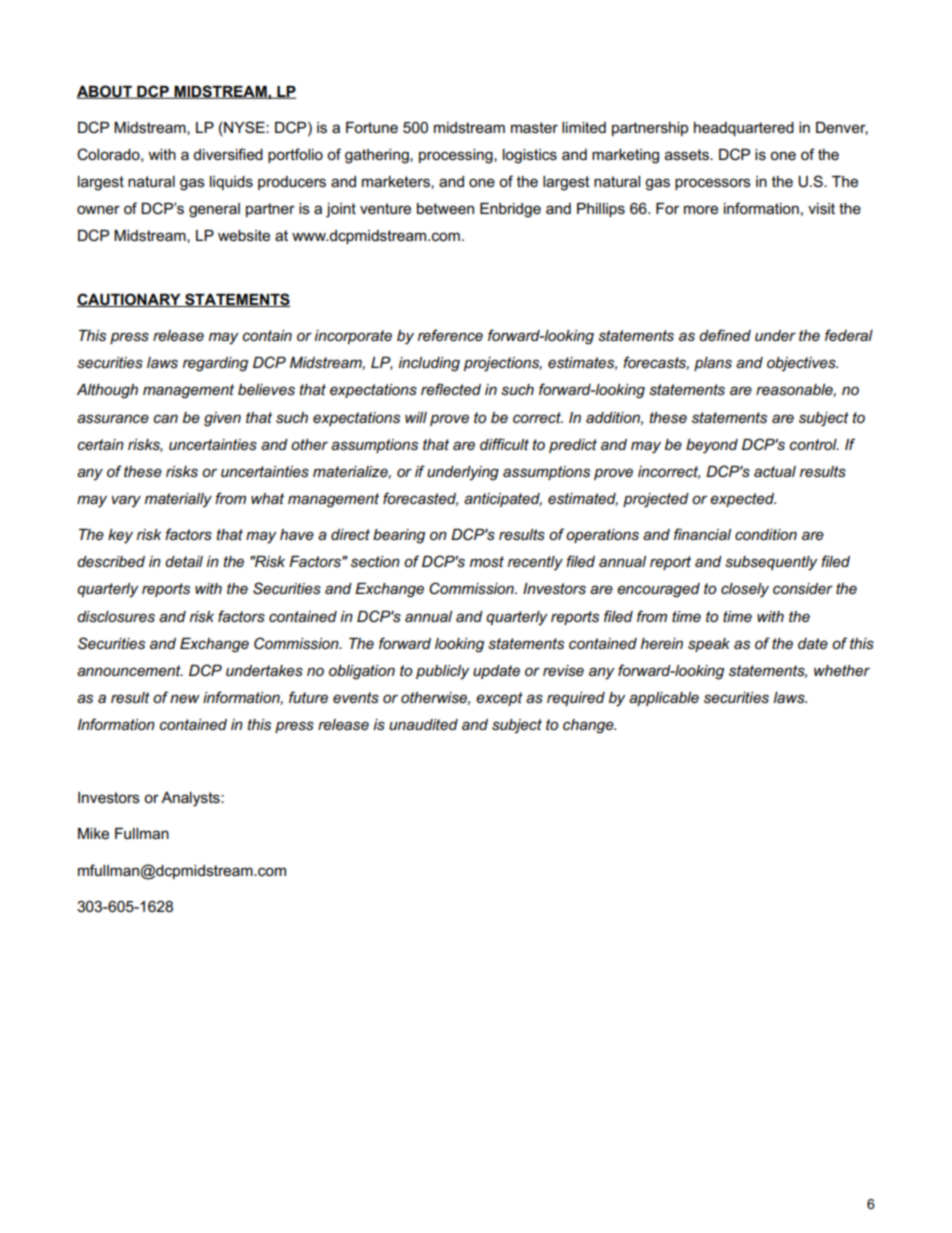 The width and height of the screenshot is (952, 1233). What do you see at coordinates (451, 389) in the screenshot?
I see `reflected` at bounding box center [451, 389].
